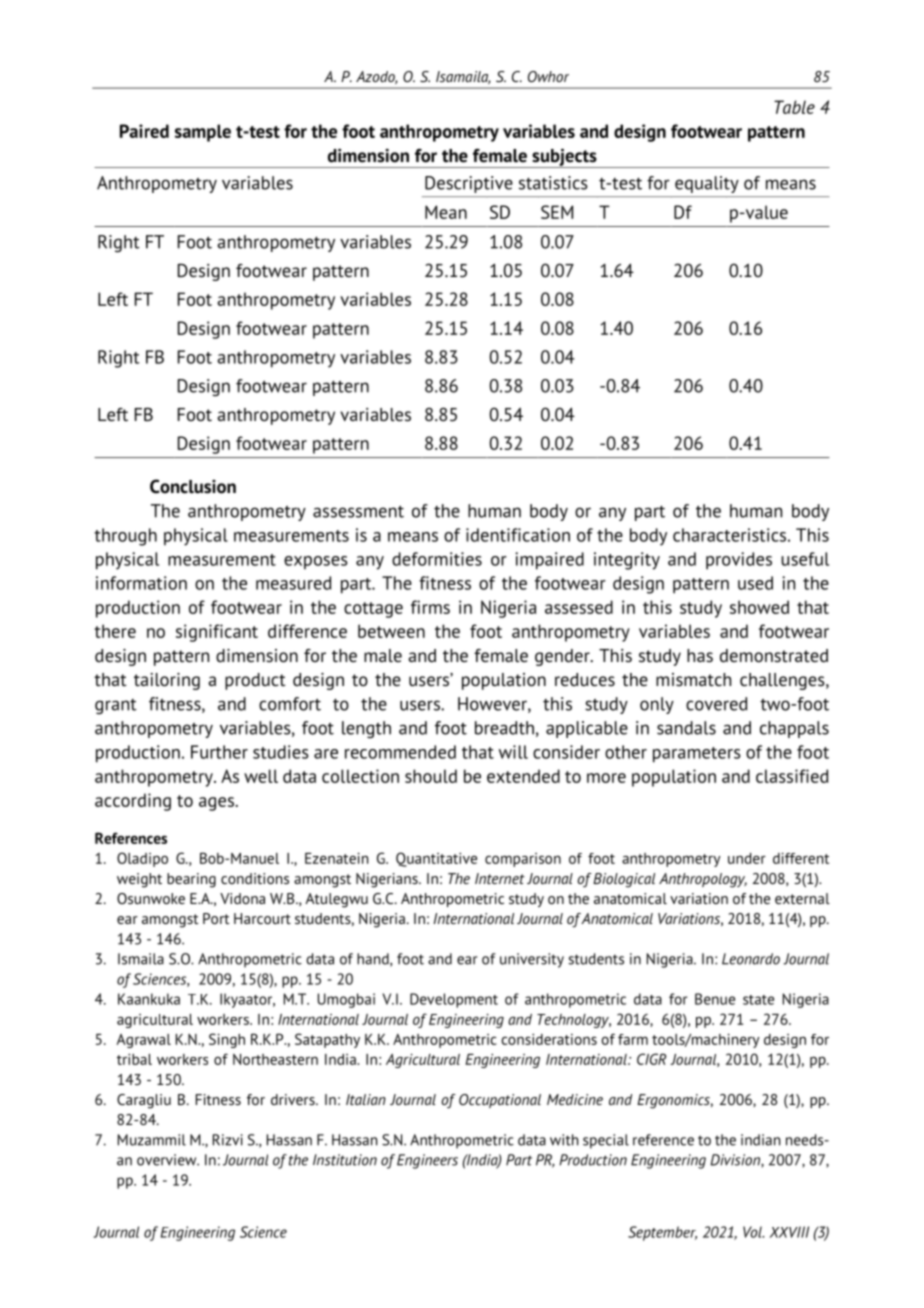 This screenshot has width=924, height=1308. Describe the element at coordinates (427, 1161) in the screenshot. I see `Engineers` at that location.
